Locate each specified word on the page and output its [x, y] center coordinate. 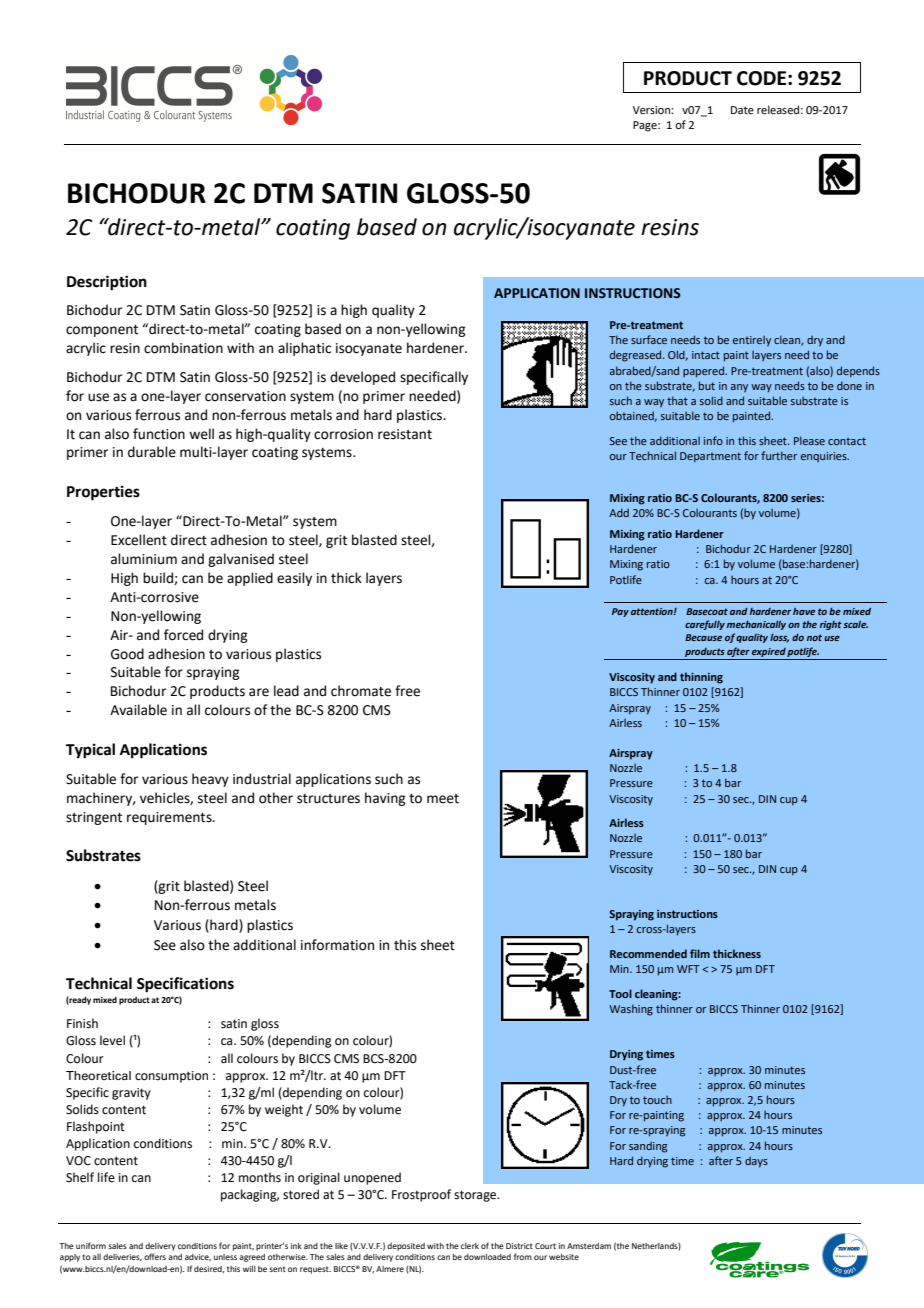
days [756, 1162]
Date [742, 110]
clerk [470, 1246]
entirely [752, 341]
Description [107, 283]
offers [155, 1256]
